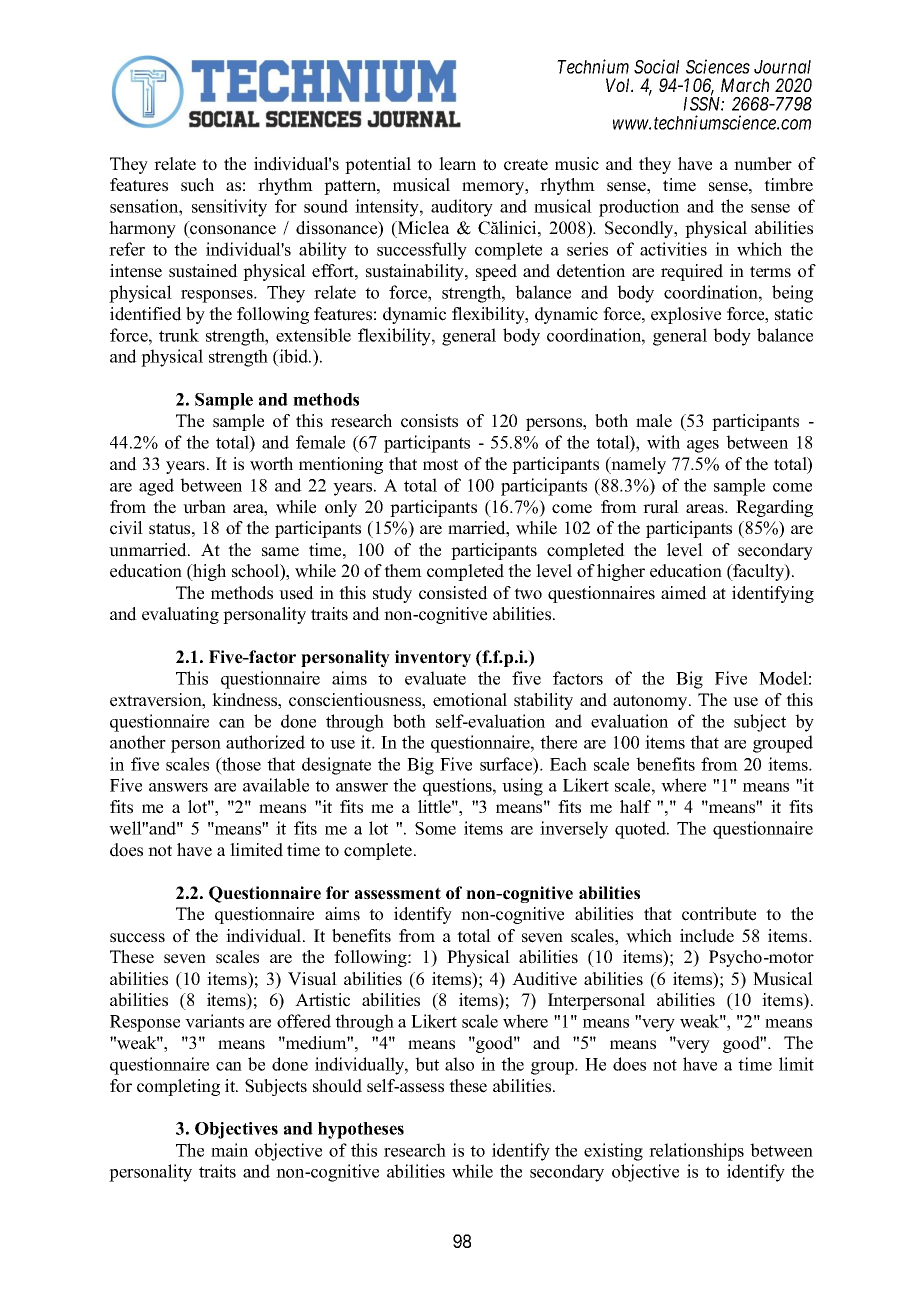 This screenshot has height=1308, width=924. What do you see at coordinates (703, 104) in the screenshot?
I see `ISSN` at bounding box center [703, 104].
